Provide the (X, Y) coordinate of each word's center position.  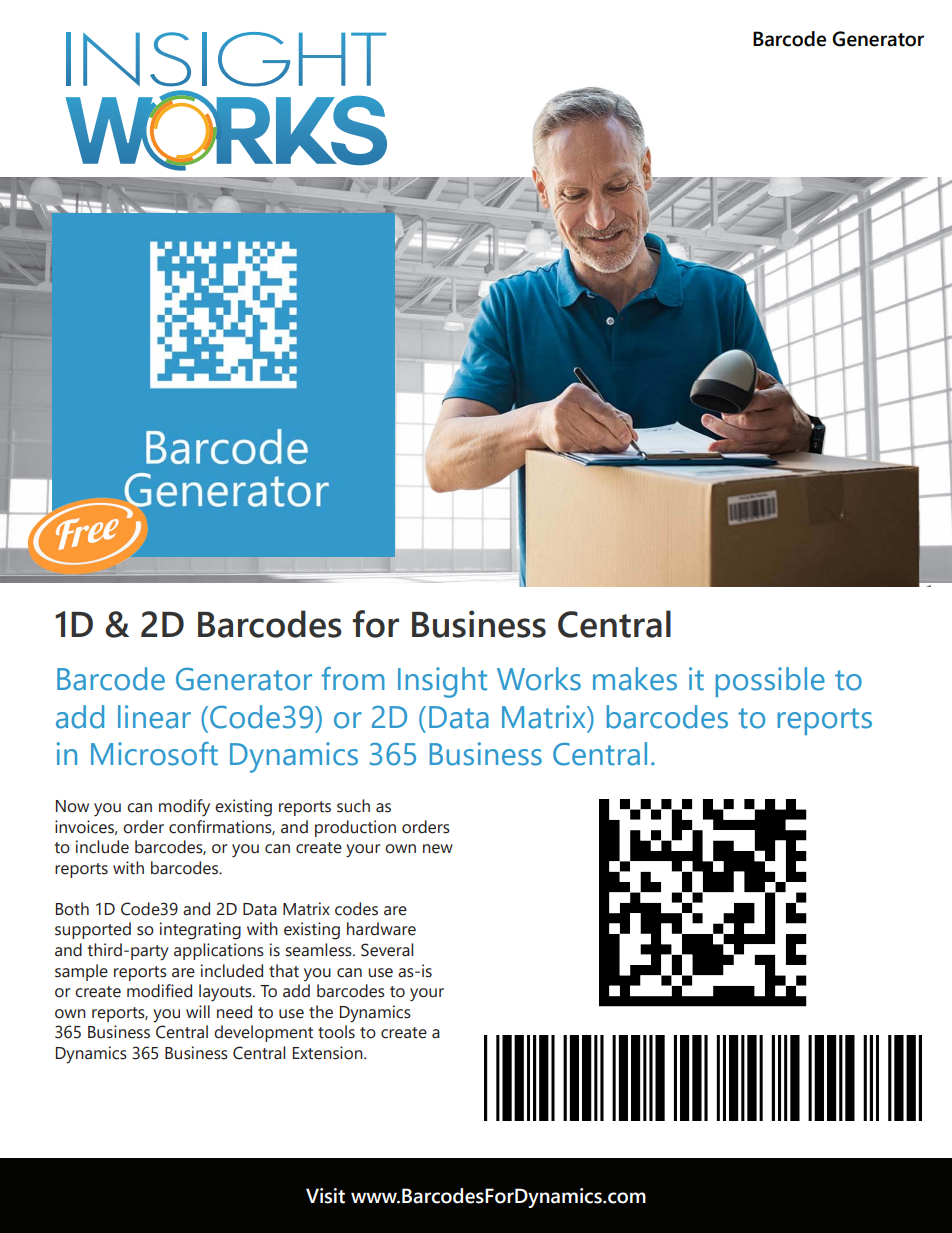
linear (154, 717)
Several (387, 950)
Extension (329, 1053)
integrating (200, 931)
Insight (442, 682)
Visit (325, 1196)
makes (635, 679)
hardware (381, 929)
